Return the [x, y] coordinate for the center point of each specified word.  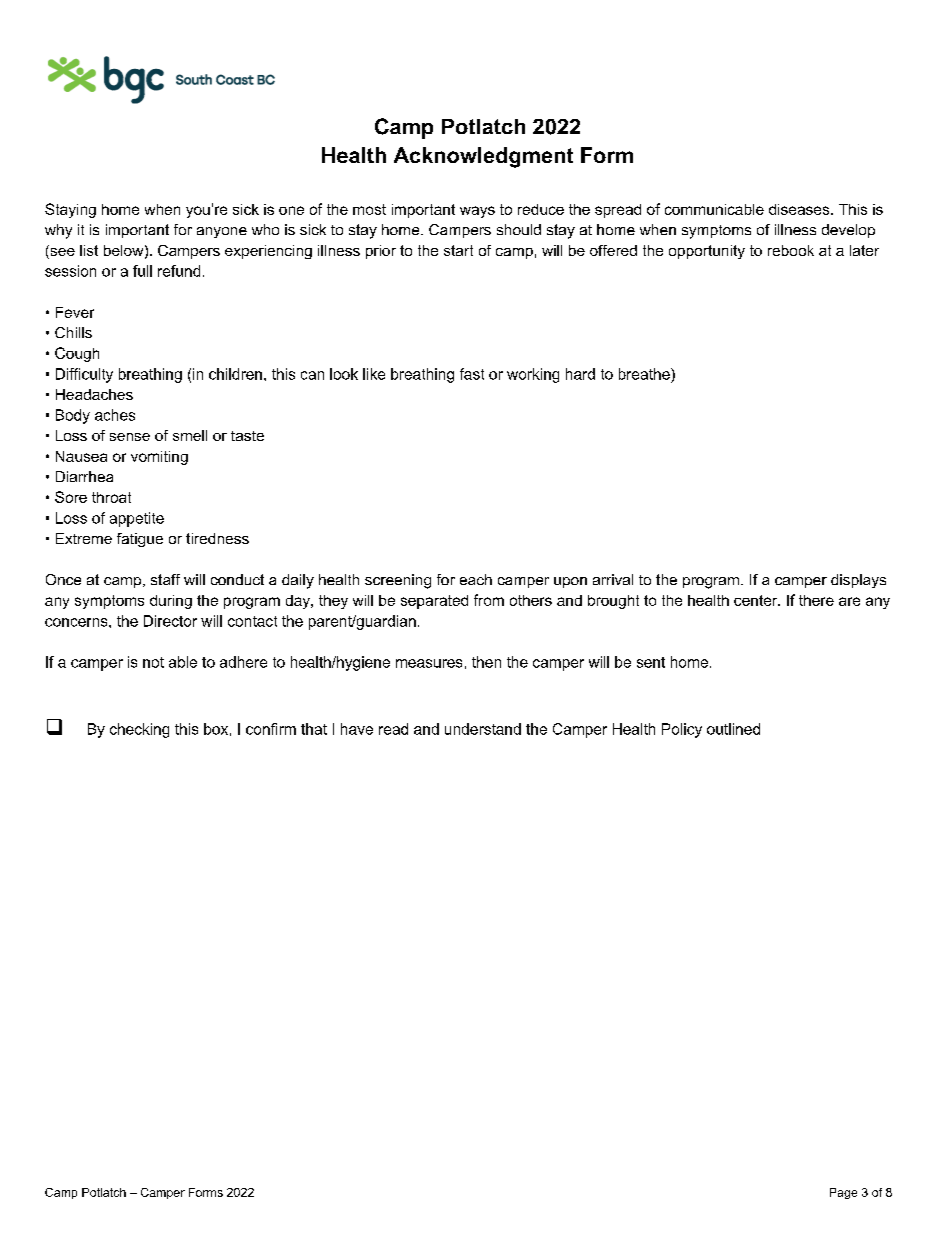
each [476, 579]
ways [477, 212]
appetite [137, 519]
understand [483, 729]
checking [139, 730]
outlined [733, 729]
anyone [222, 232]
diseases [800, 209]
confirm [271, 729]
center [757, 600]
